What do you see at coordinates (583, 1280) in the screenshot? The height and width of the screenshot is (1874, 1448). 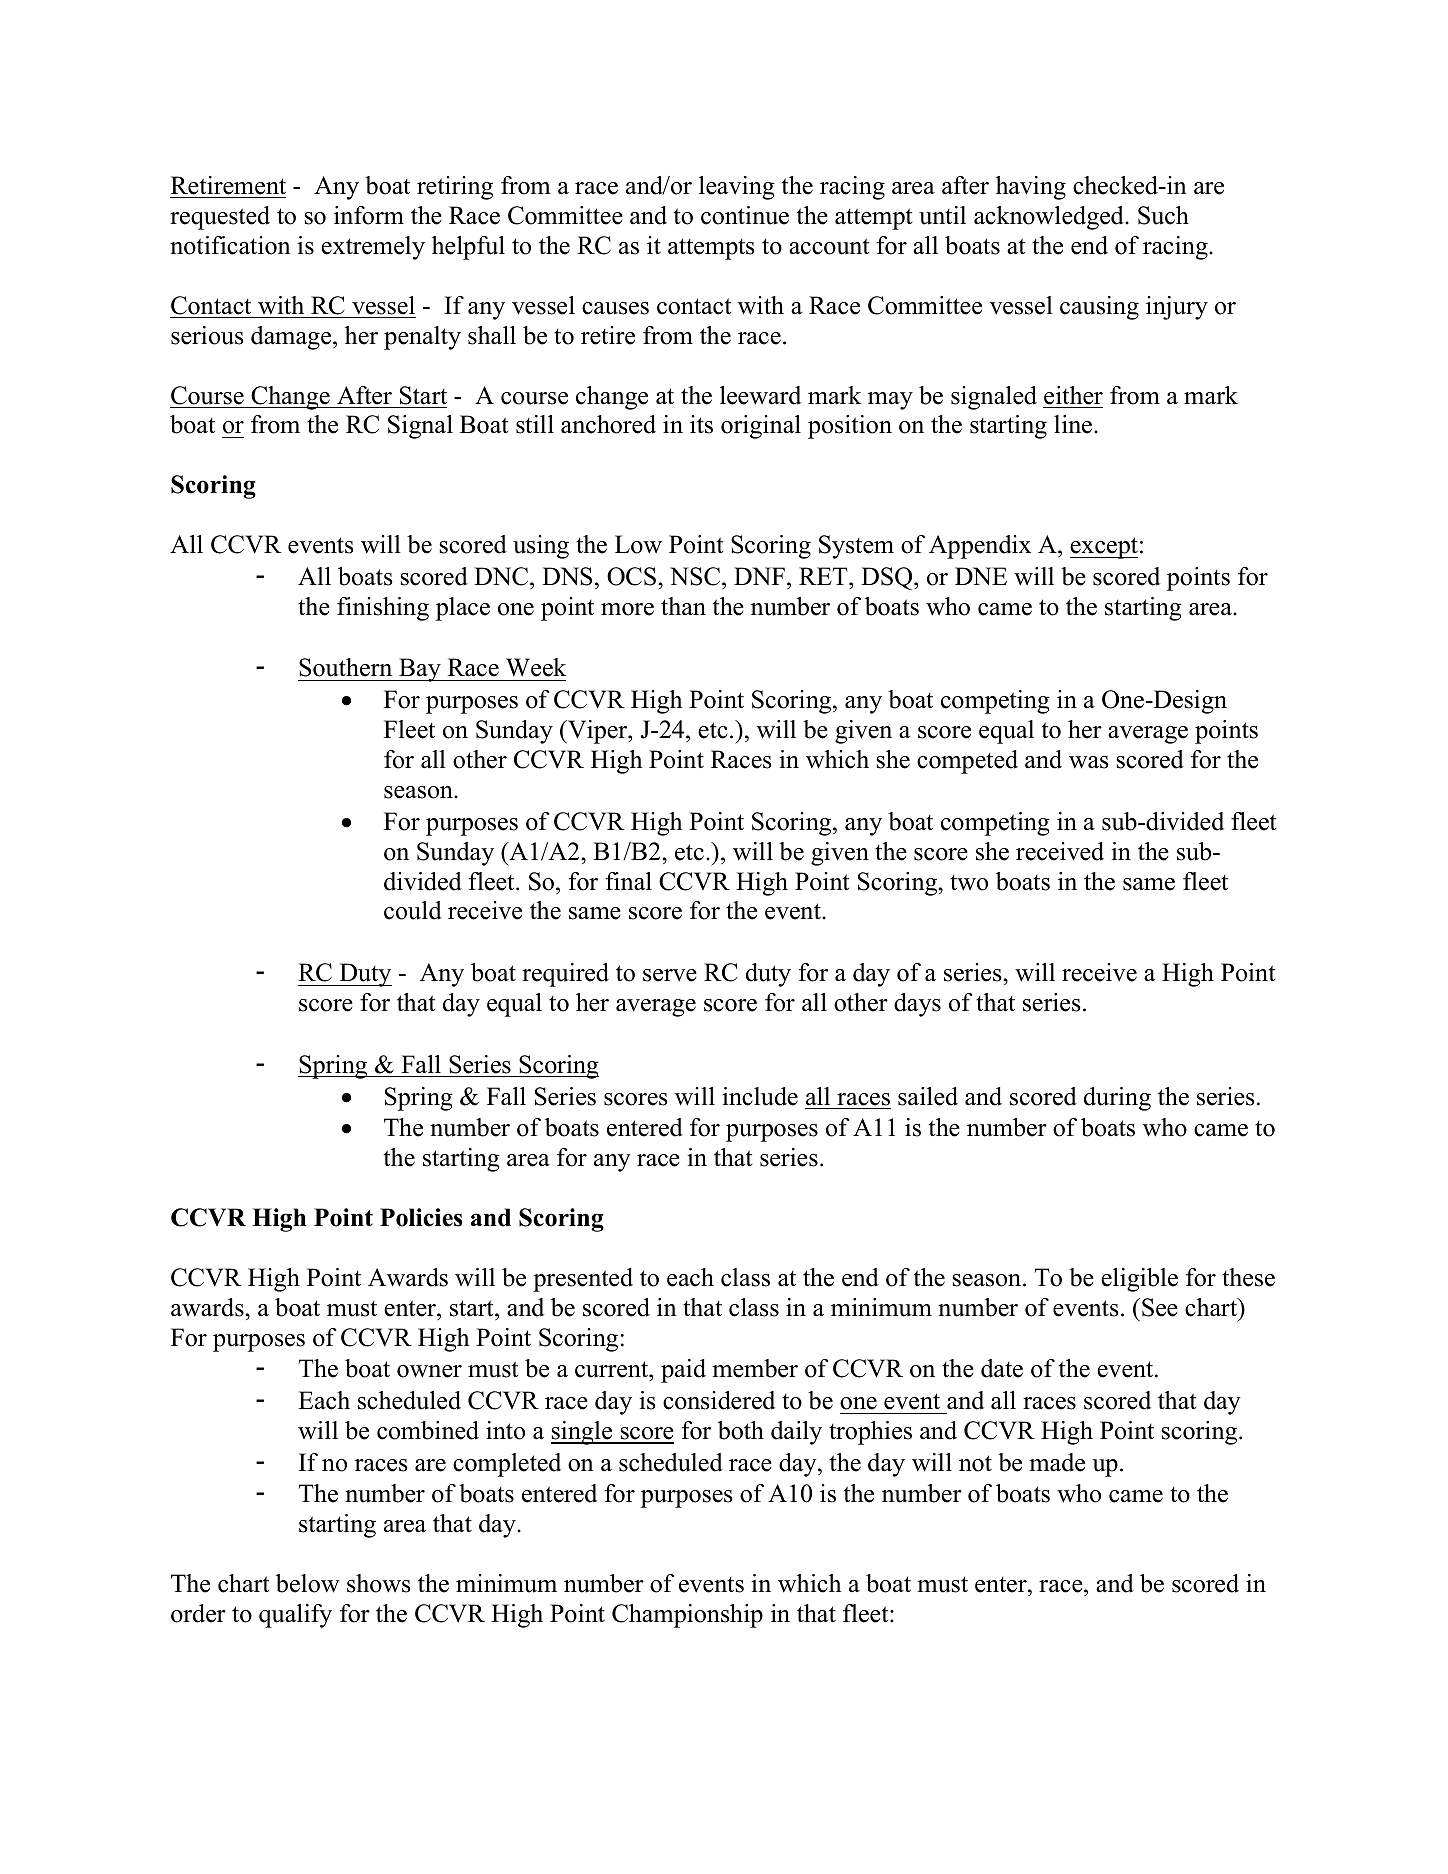 I see `presented` at bounding box center [583, 1280].
